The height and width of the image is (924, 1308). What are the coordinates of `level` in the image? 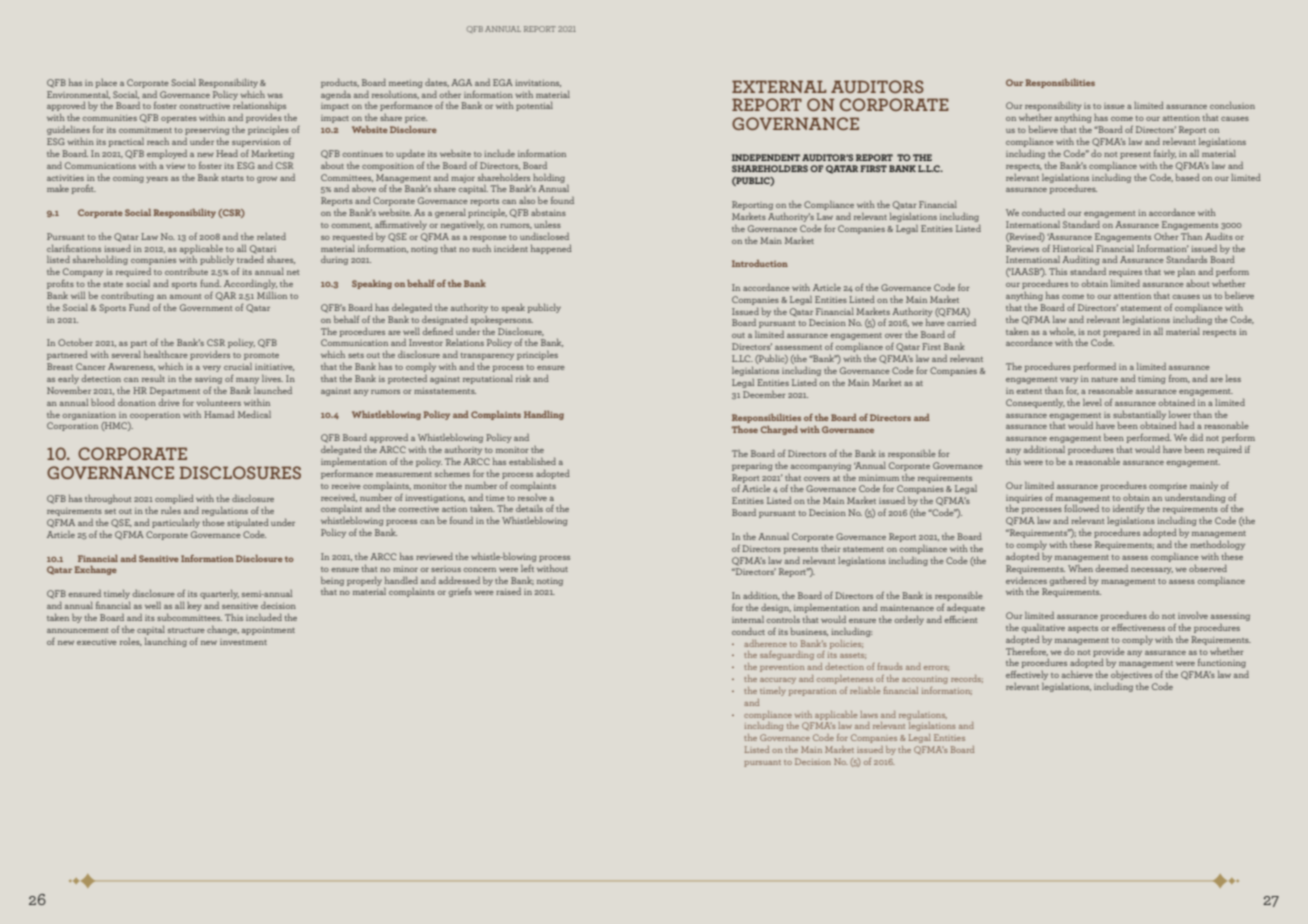 It's located at (1092, 402).
